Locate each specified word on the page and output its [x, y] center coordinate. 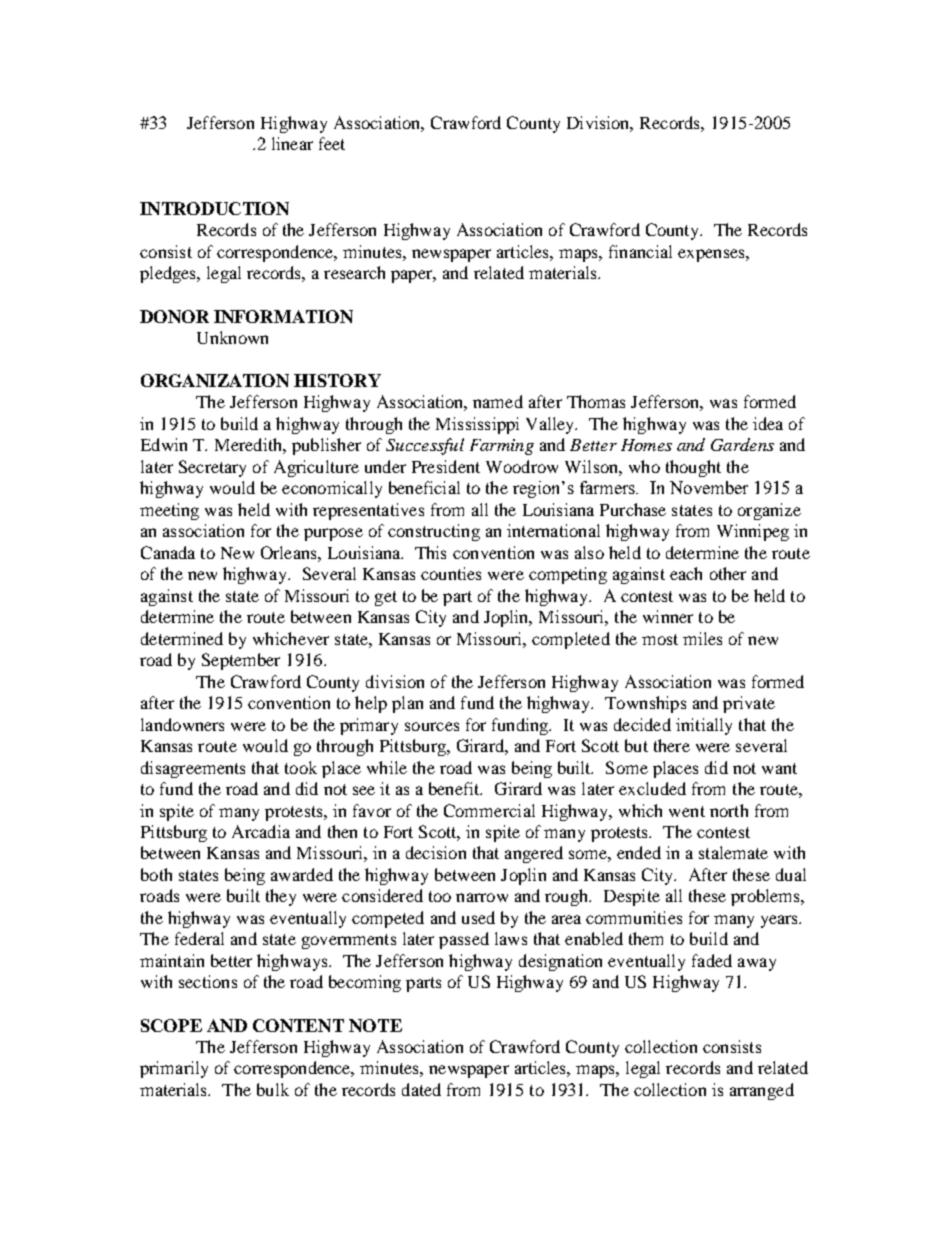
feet [332, 143]
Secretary [212, 468]
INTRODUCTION [214, 208]
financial [640, 251]
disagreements [193, 769]
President [446, 466]
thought [693, 468]
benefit [455, 788]
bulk [273, 1089]
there [672, 745]
